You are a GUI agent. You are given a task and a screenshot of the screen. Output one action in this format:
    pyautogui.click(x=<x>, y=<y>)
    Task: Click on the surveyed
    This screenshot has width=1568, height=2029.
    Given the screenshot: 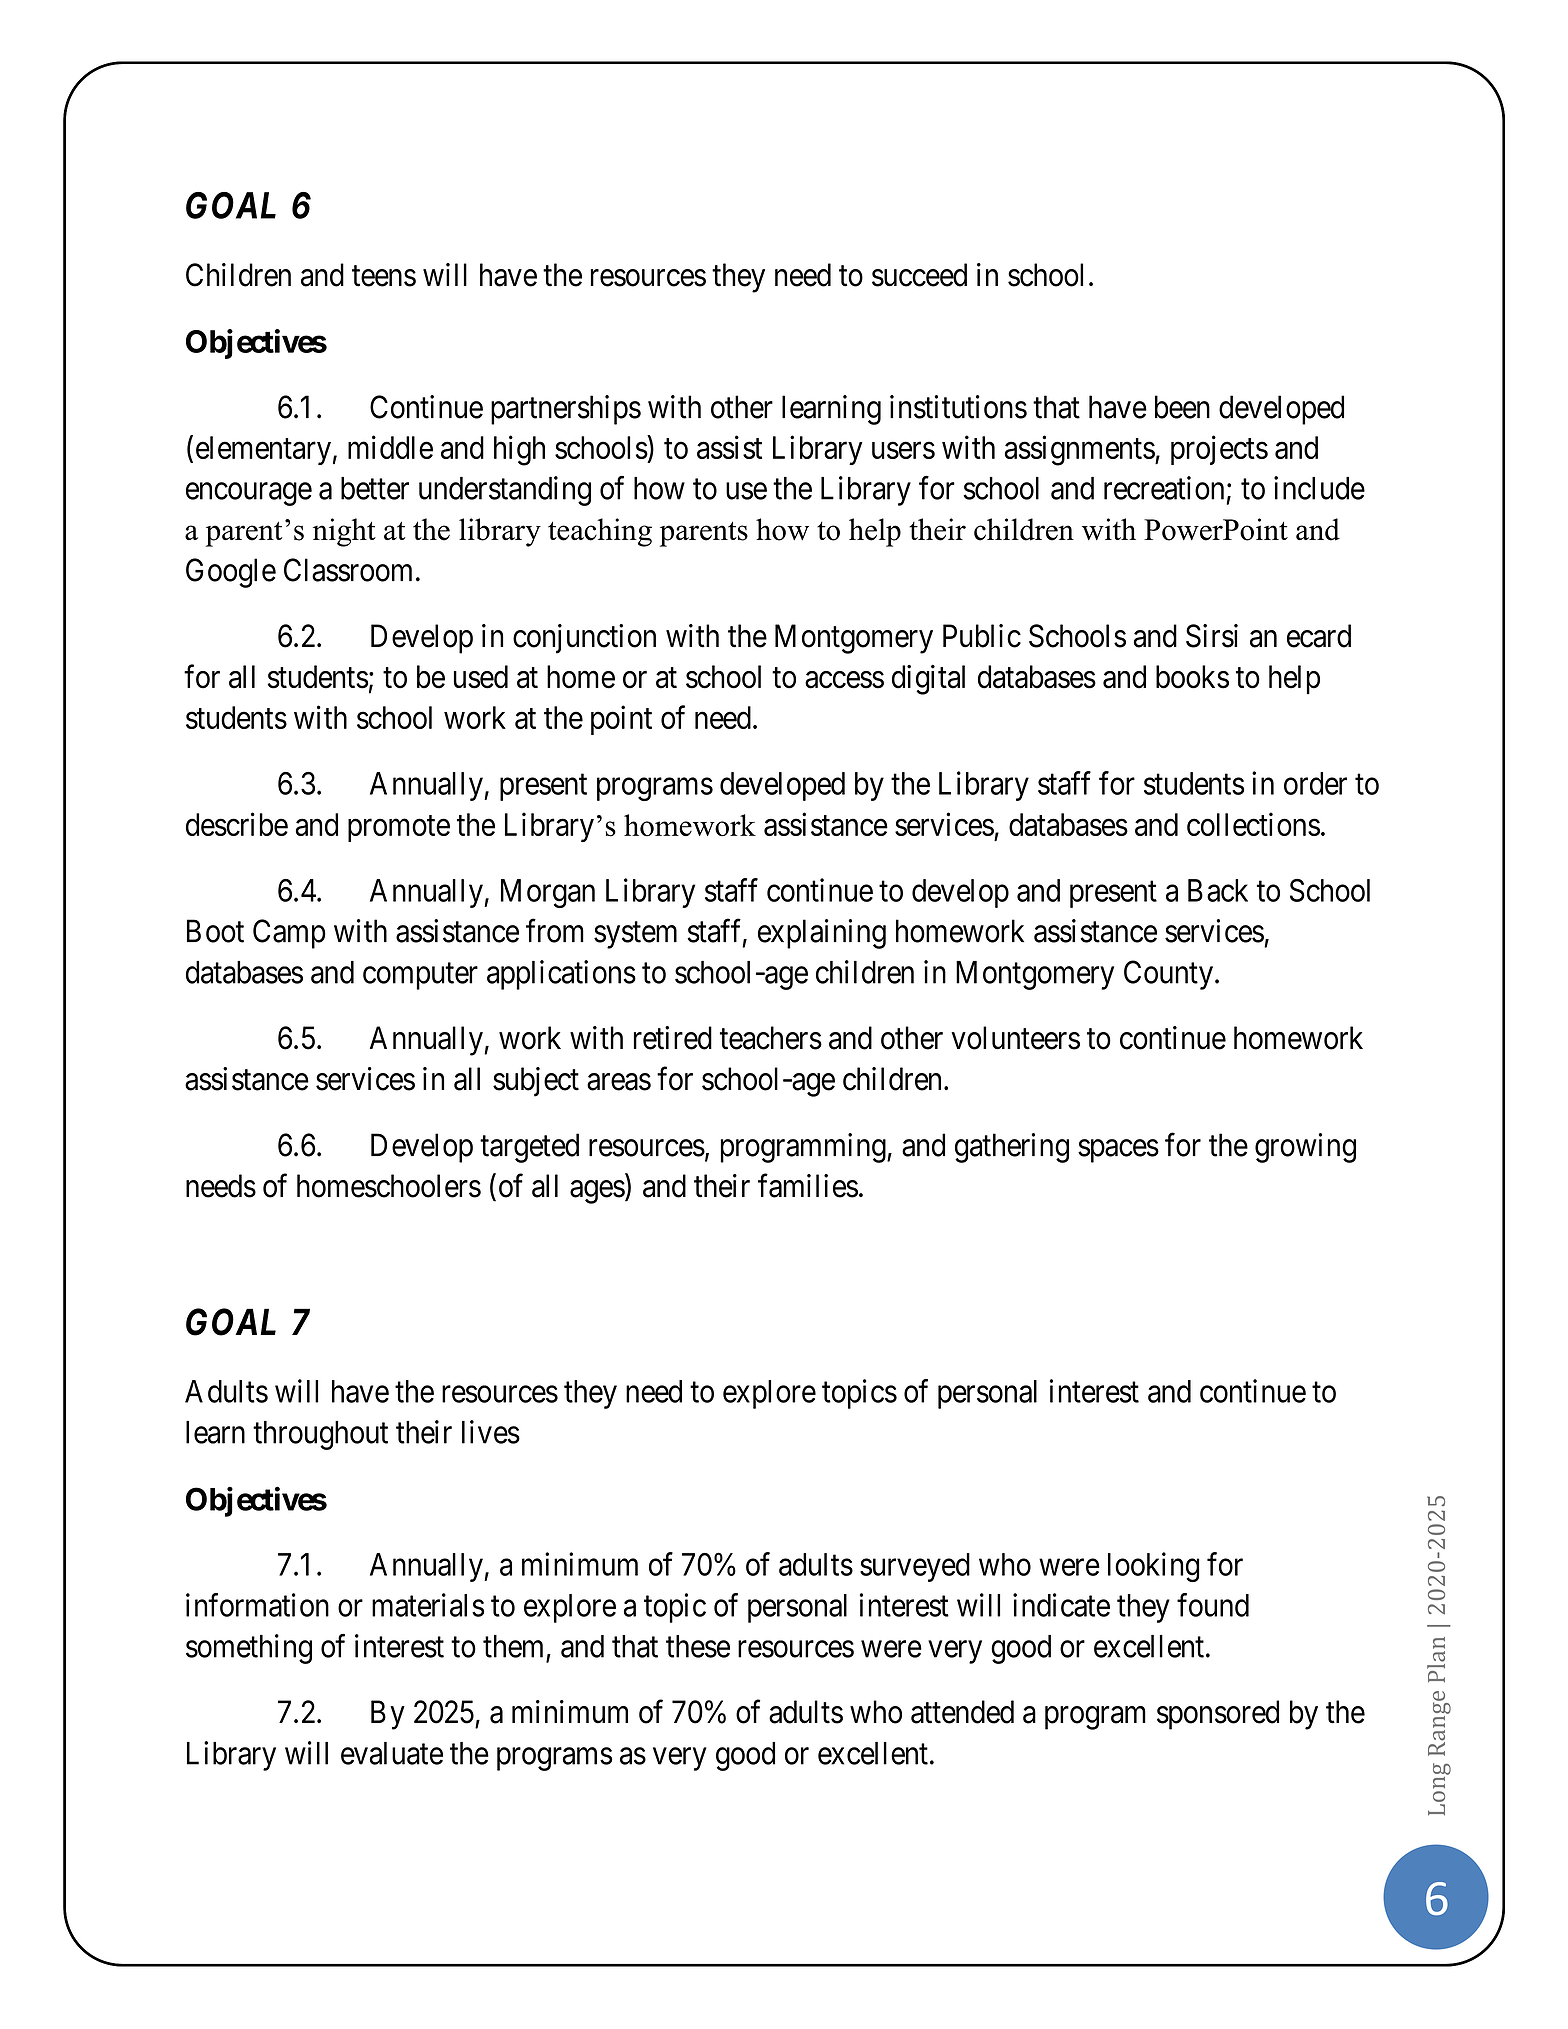 What is the action you would take?
    pyautogui.click(x=915, y=1567)
